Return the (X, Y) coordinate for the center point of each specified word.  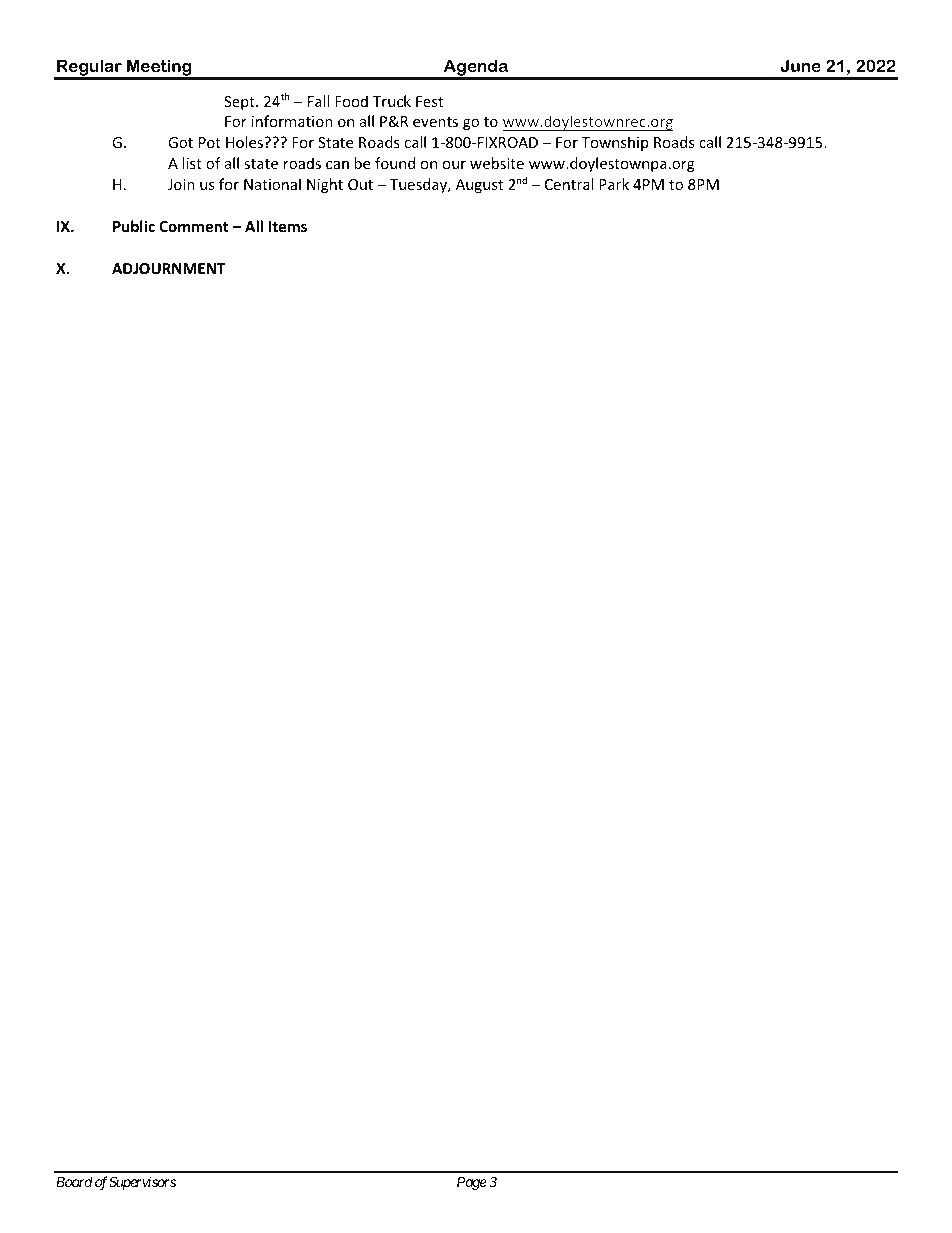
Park (614, 184)
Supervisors (142, 1183)
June (801, 65)
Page (472, 1183)
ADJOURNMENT (169, 268)
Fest (429, 101)
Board (74, 1181)
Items (287, 226)
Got (180, 142)
